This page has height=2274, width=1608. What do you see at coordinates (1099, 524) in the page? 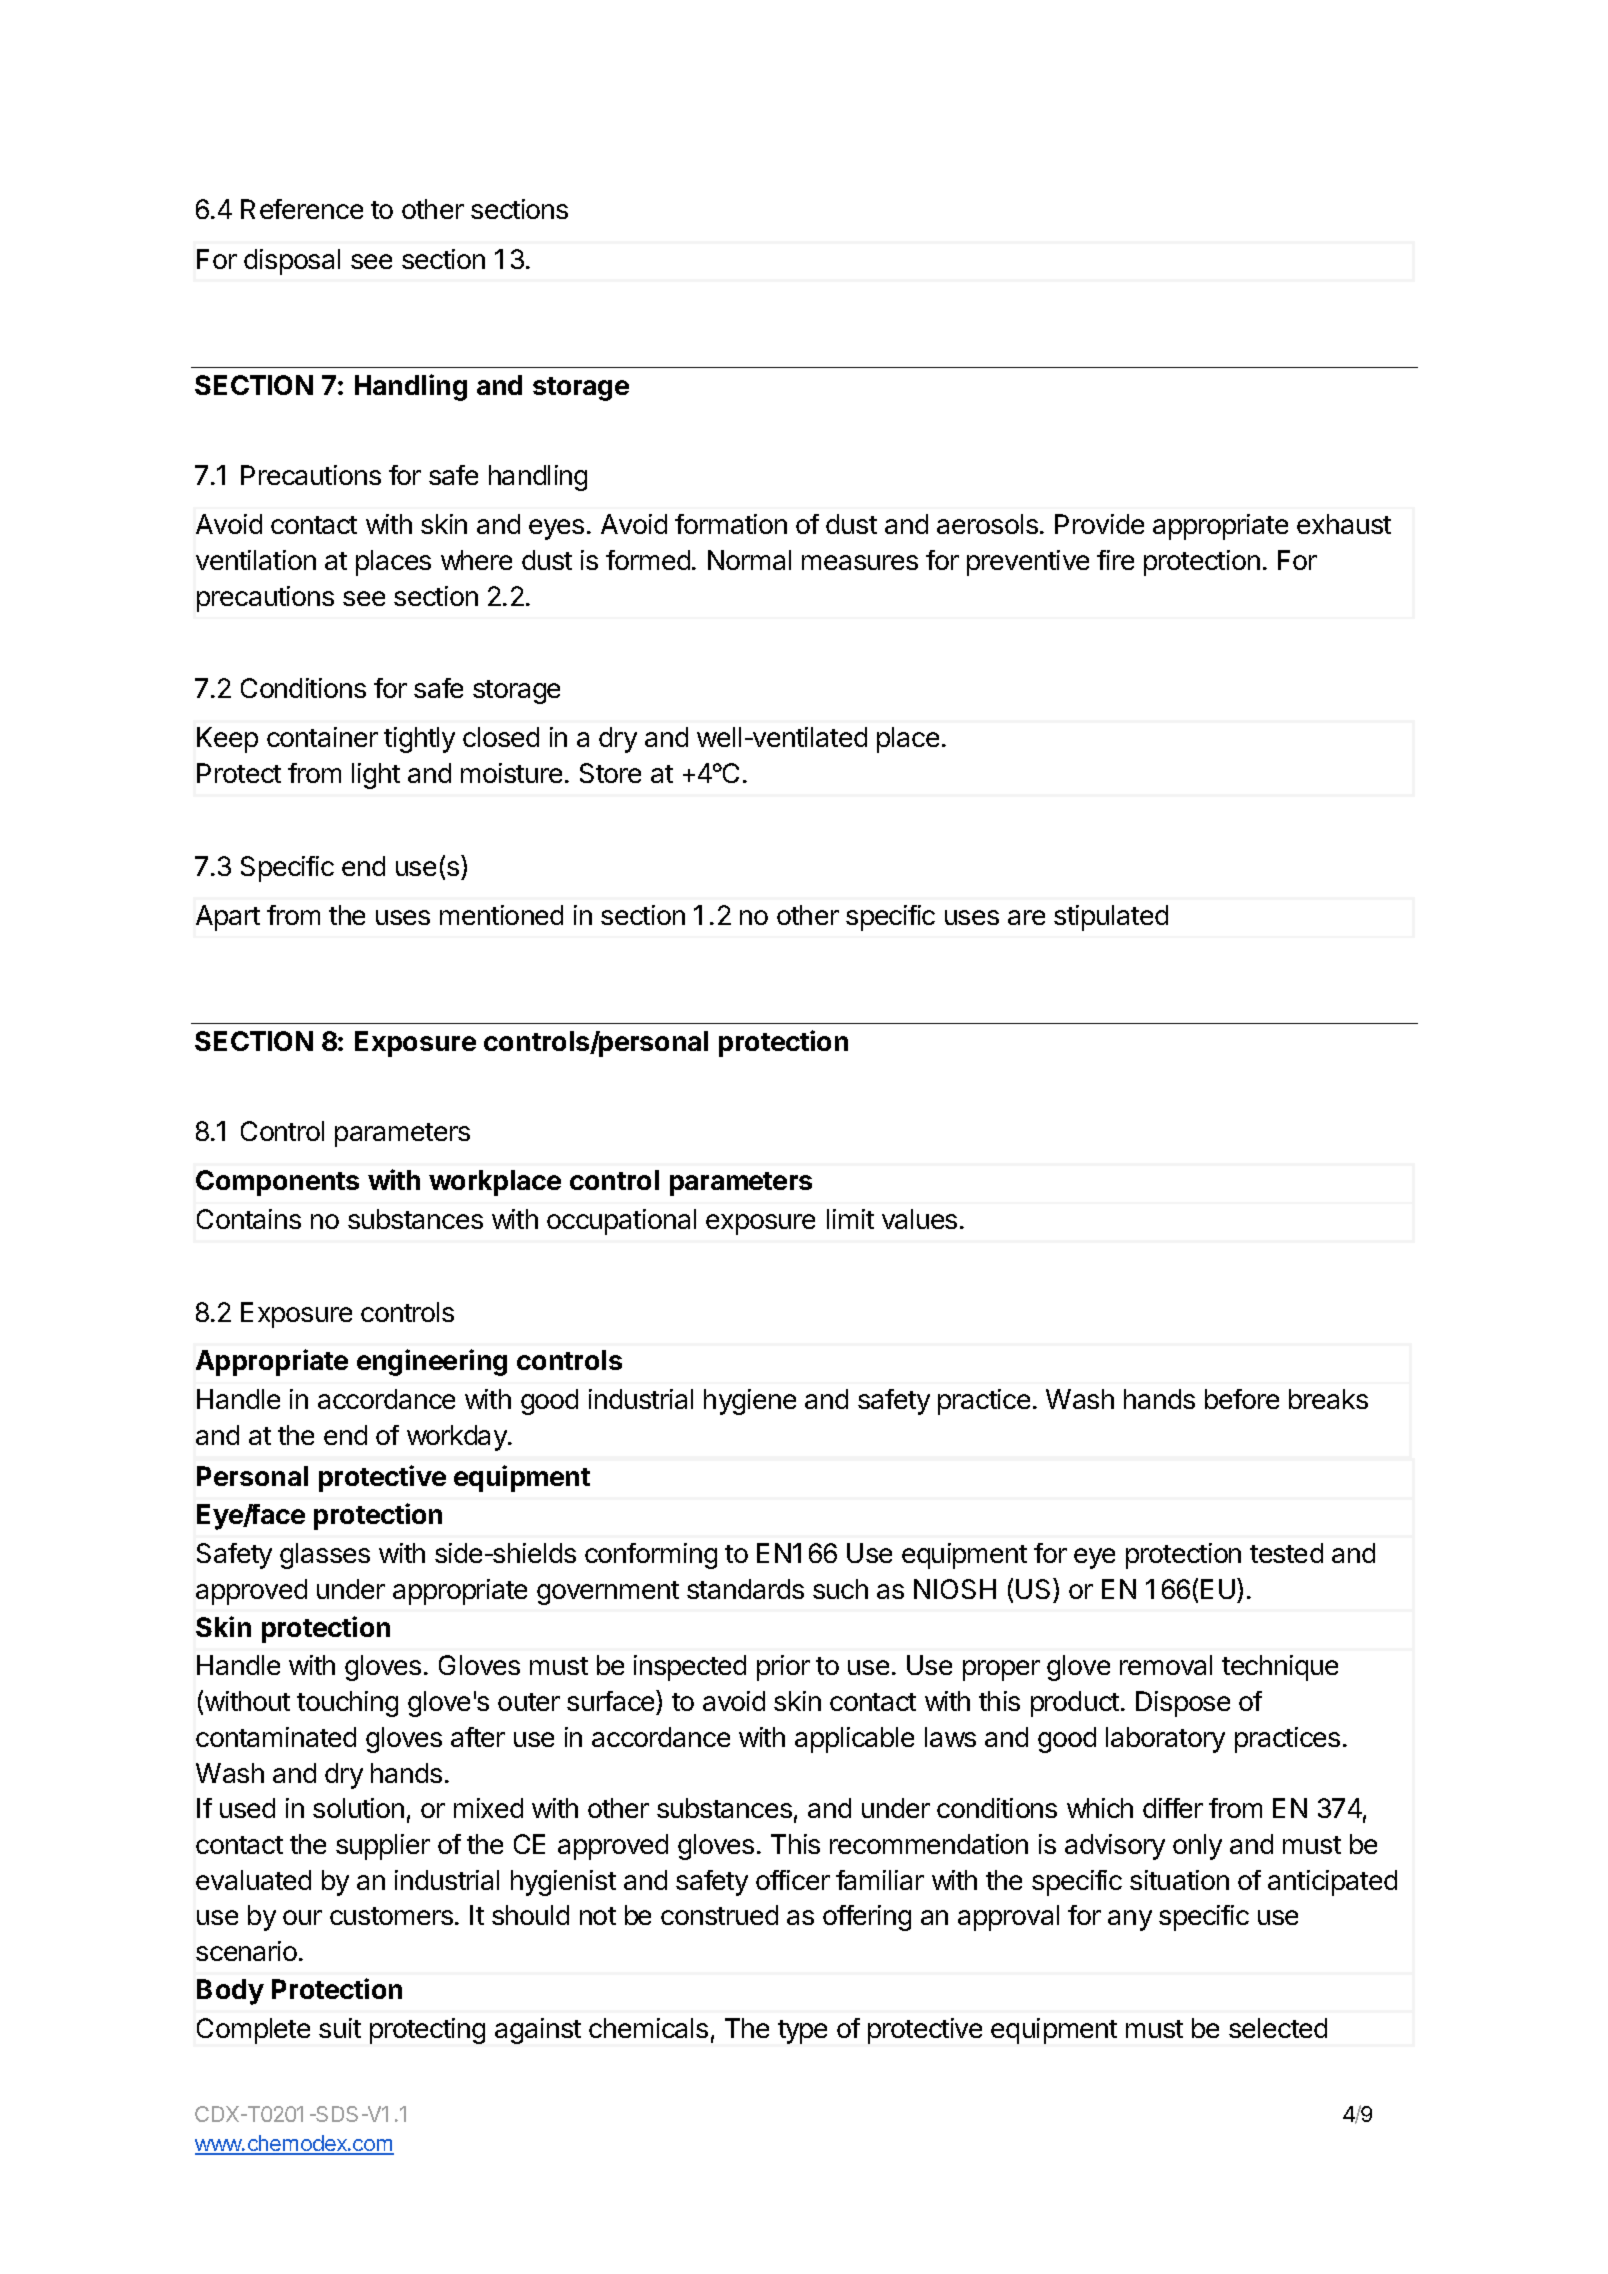
I see `Provide` at bounding box center [1099, 524].
